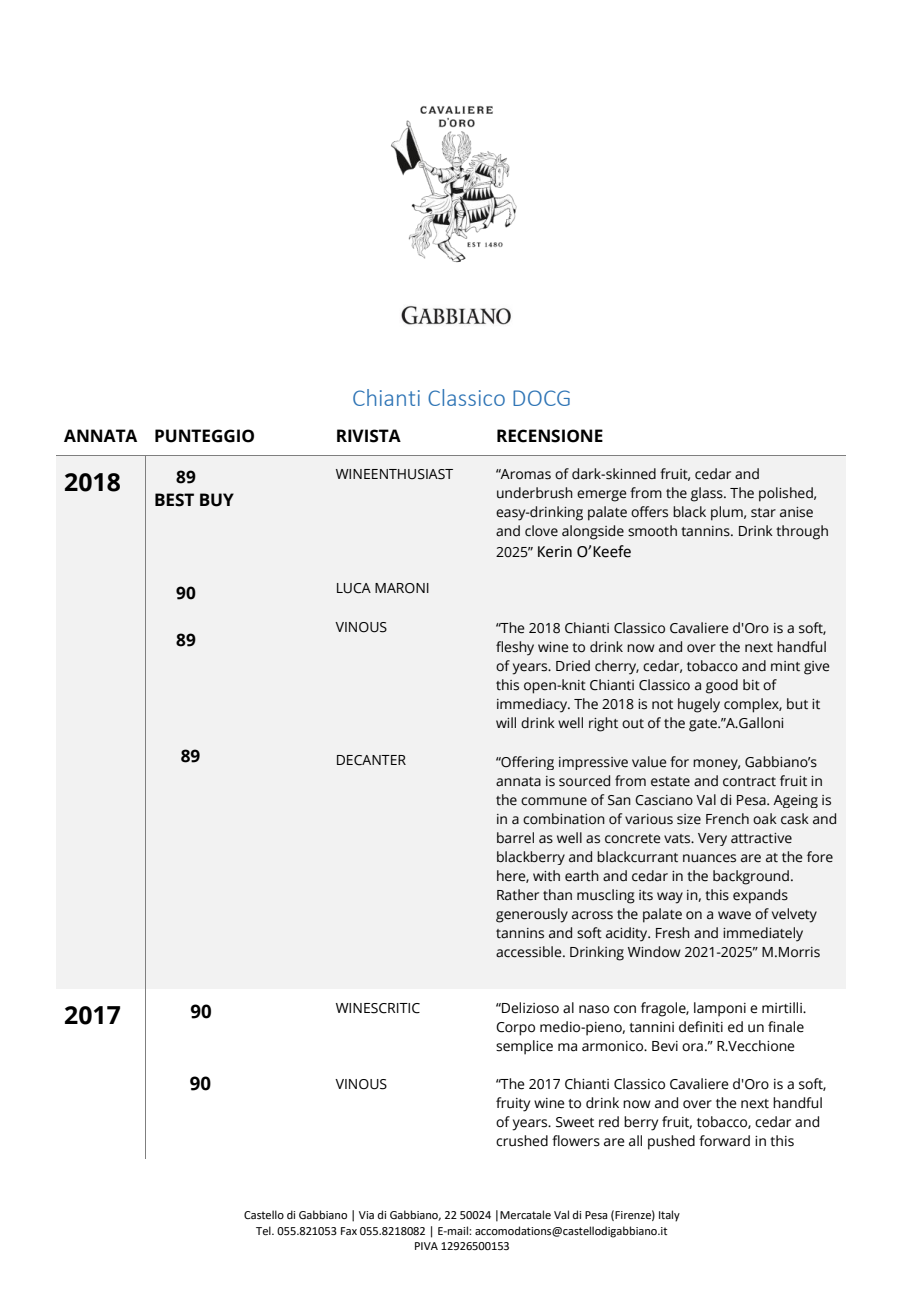 The height and width of the screenshot is (1308, 924). Describe the element at coordinates (515, 838) in the screenshot. I see `barrel` at that location.
